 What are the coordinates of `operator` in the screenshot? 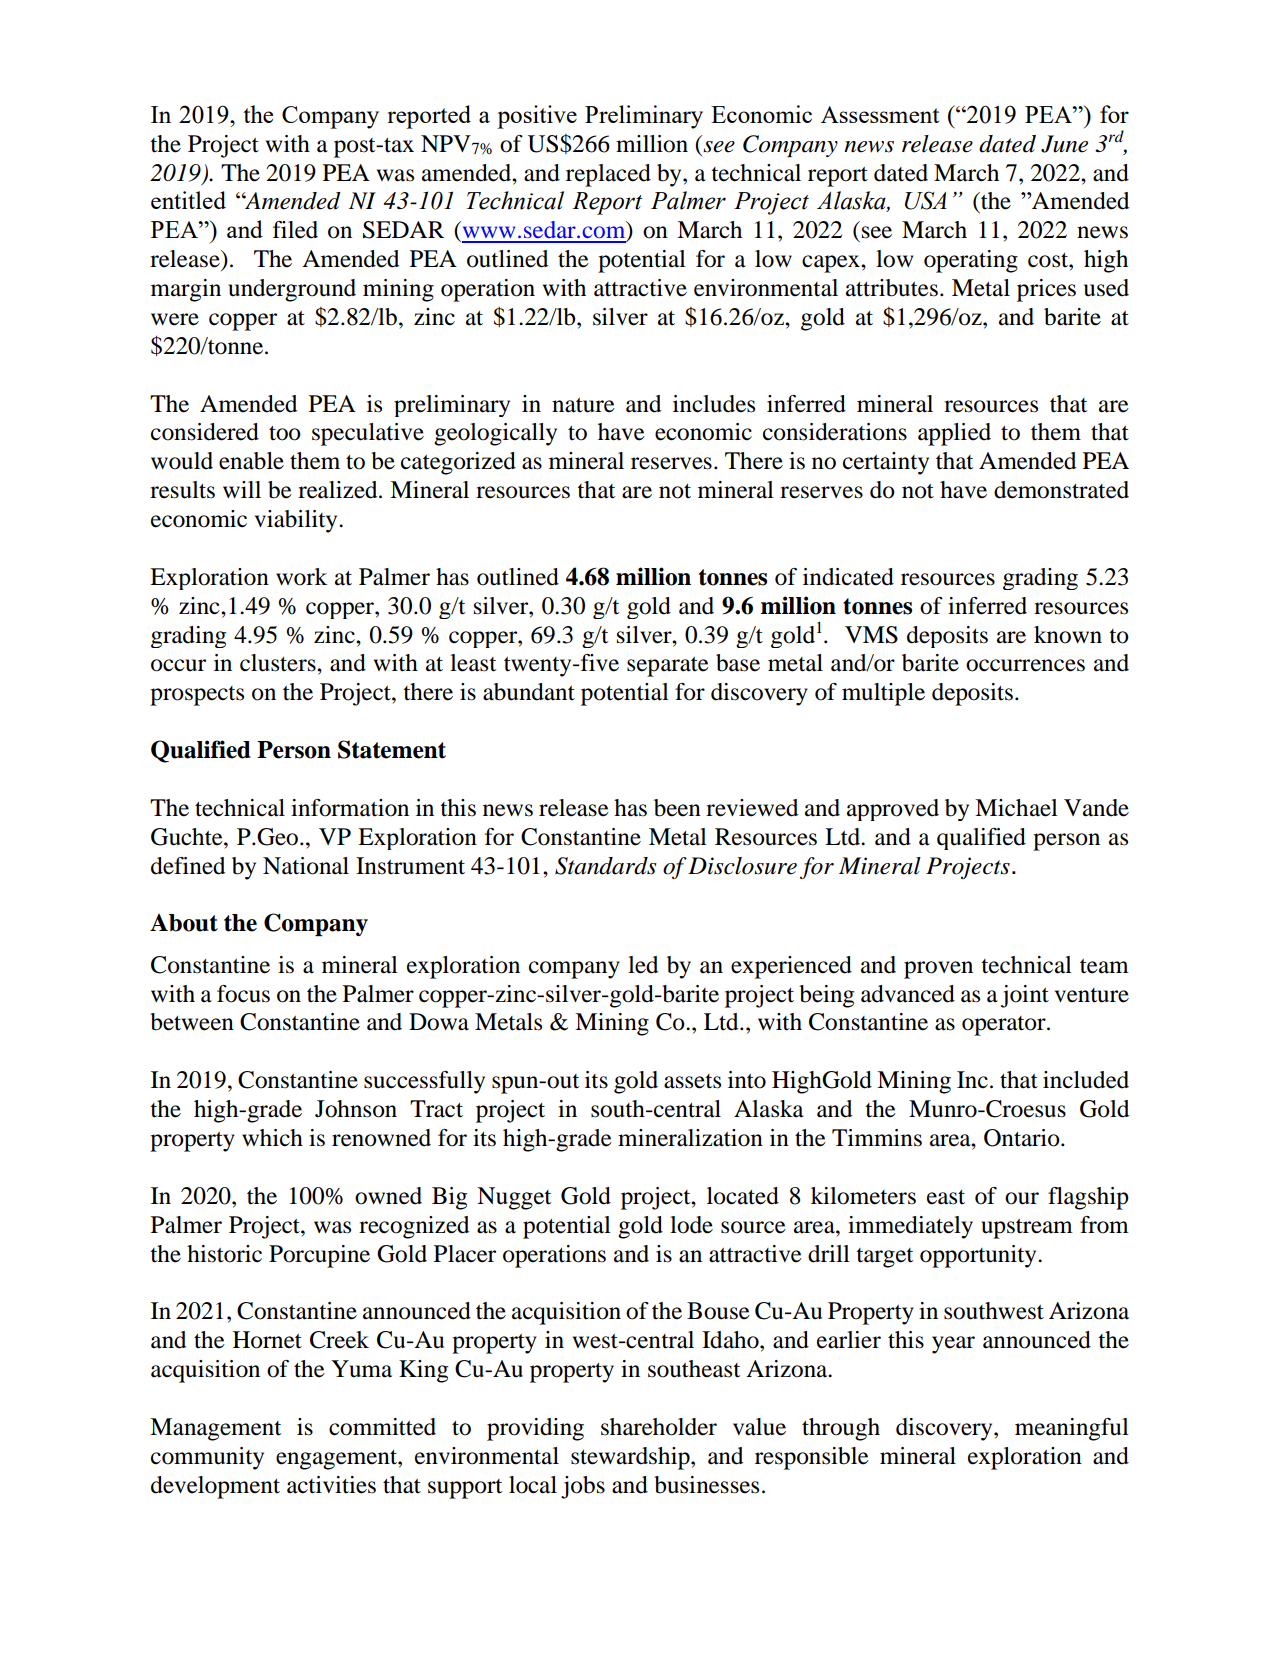 It's located at (1005, 1026).
